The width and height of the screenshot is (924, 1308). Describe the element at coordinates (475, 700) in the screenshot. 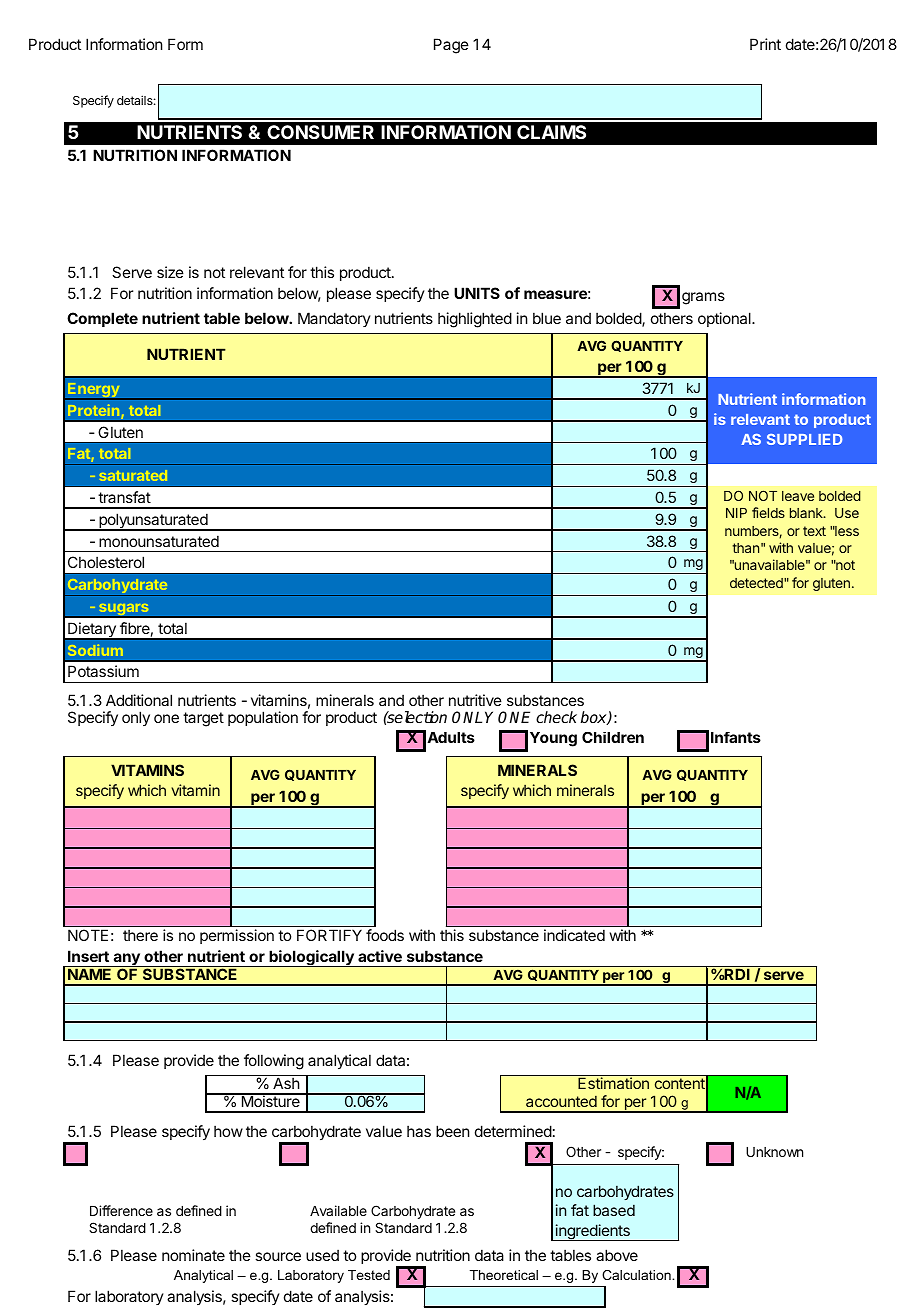

I see `nutritive` at that location.
